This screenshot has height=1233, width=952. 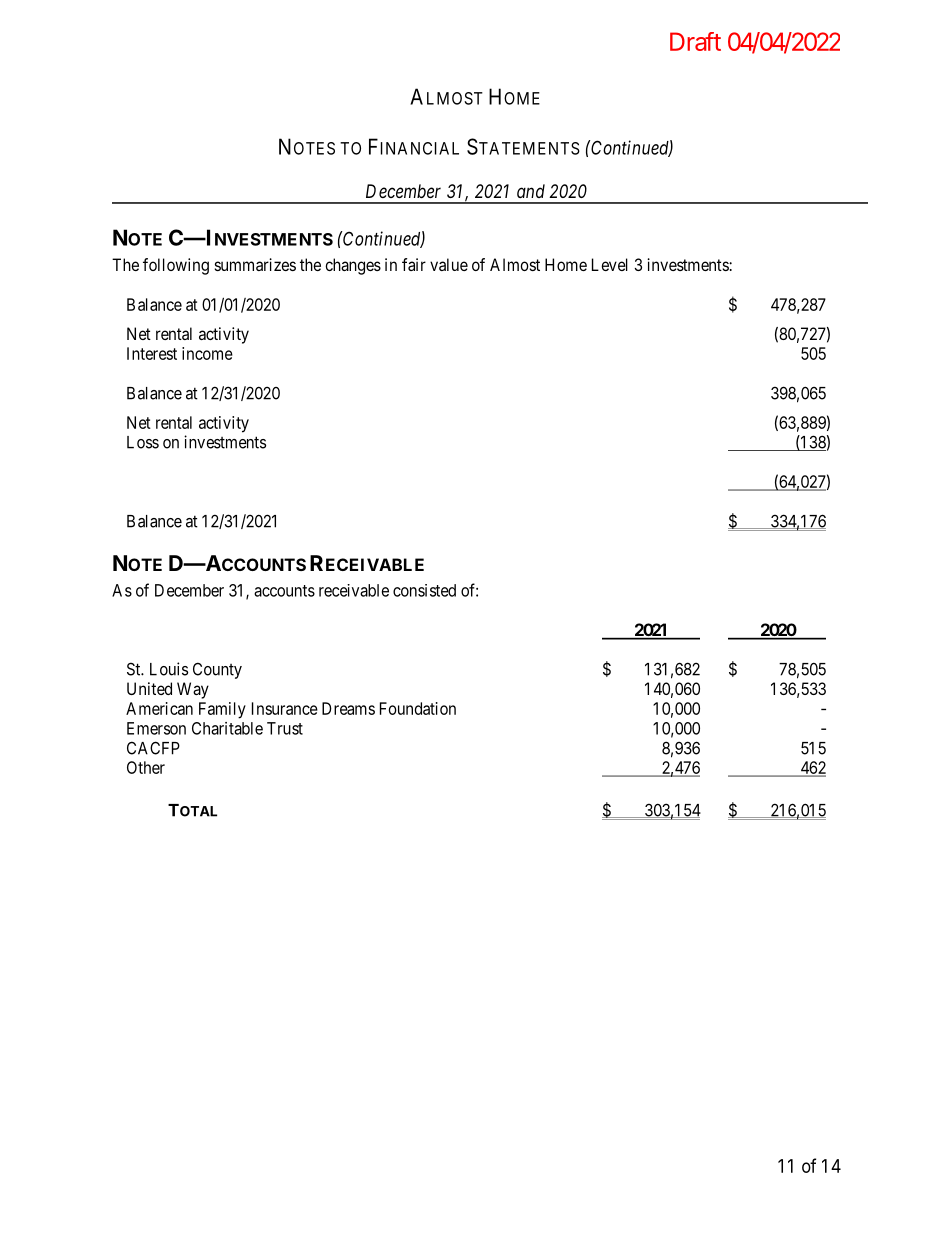 I want to click on and, so click(x=531, y=191).
